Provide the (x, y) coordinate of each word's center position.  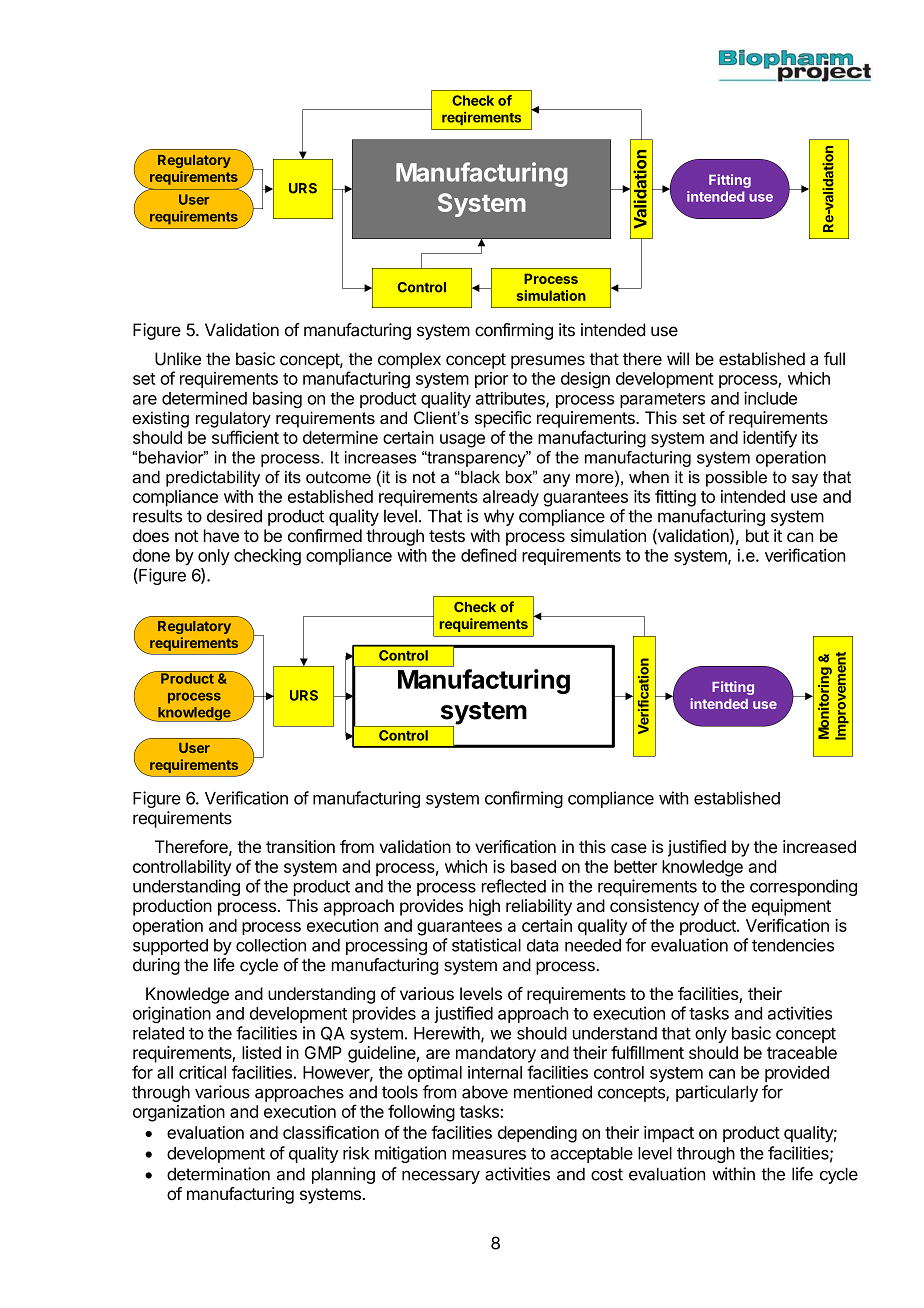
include (770, 398)
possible (736, 479)
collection (271, 945)
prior (491, 380)
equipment (791, 907)
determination (218, 1174)
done (151, 555)
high (484, 907)
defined (488, 555)
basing (277, 399)
